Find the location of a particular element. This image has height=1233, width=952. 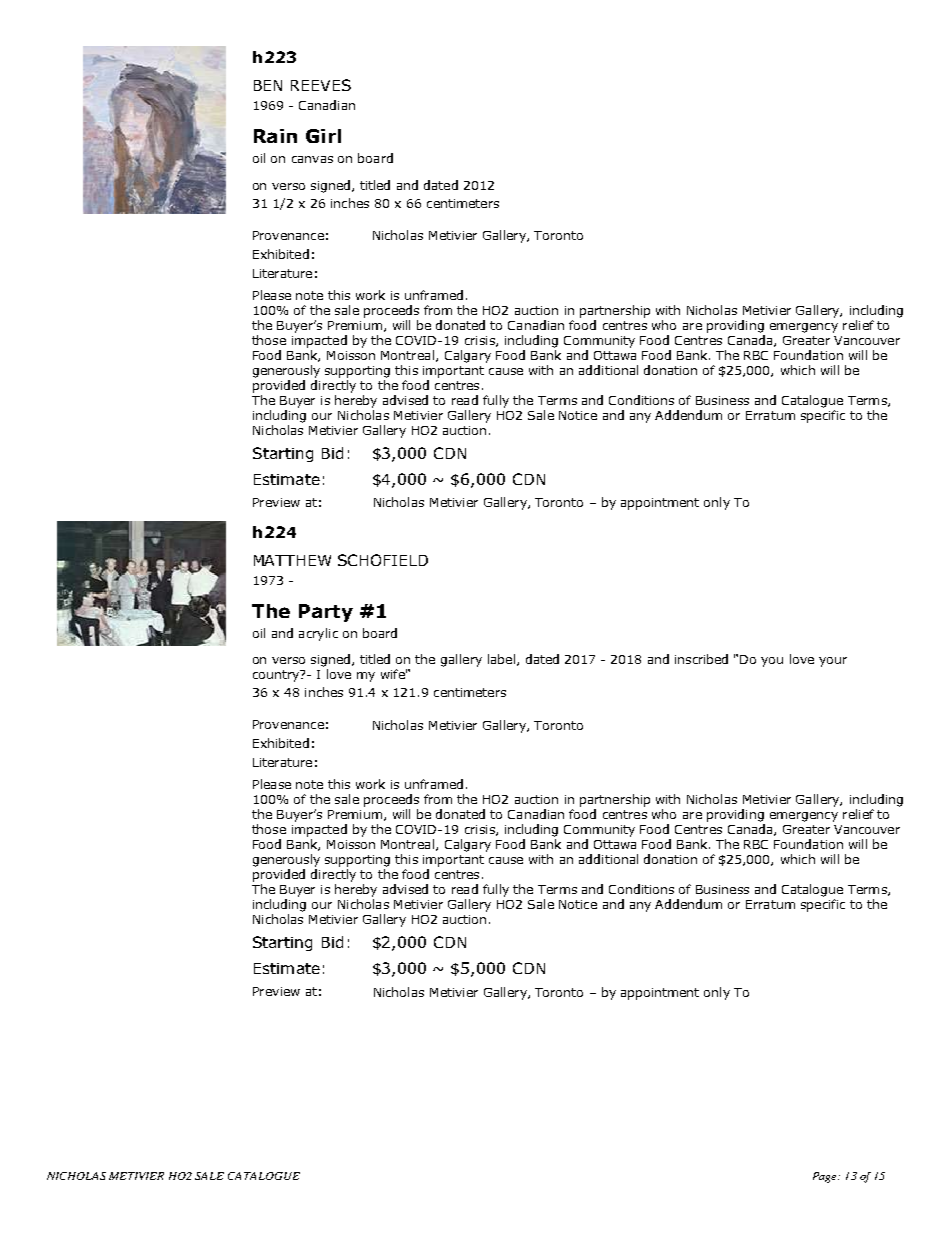

MATTHEW is located at coordinates (292, 560).
